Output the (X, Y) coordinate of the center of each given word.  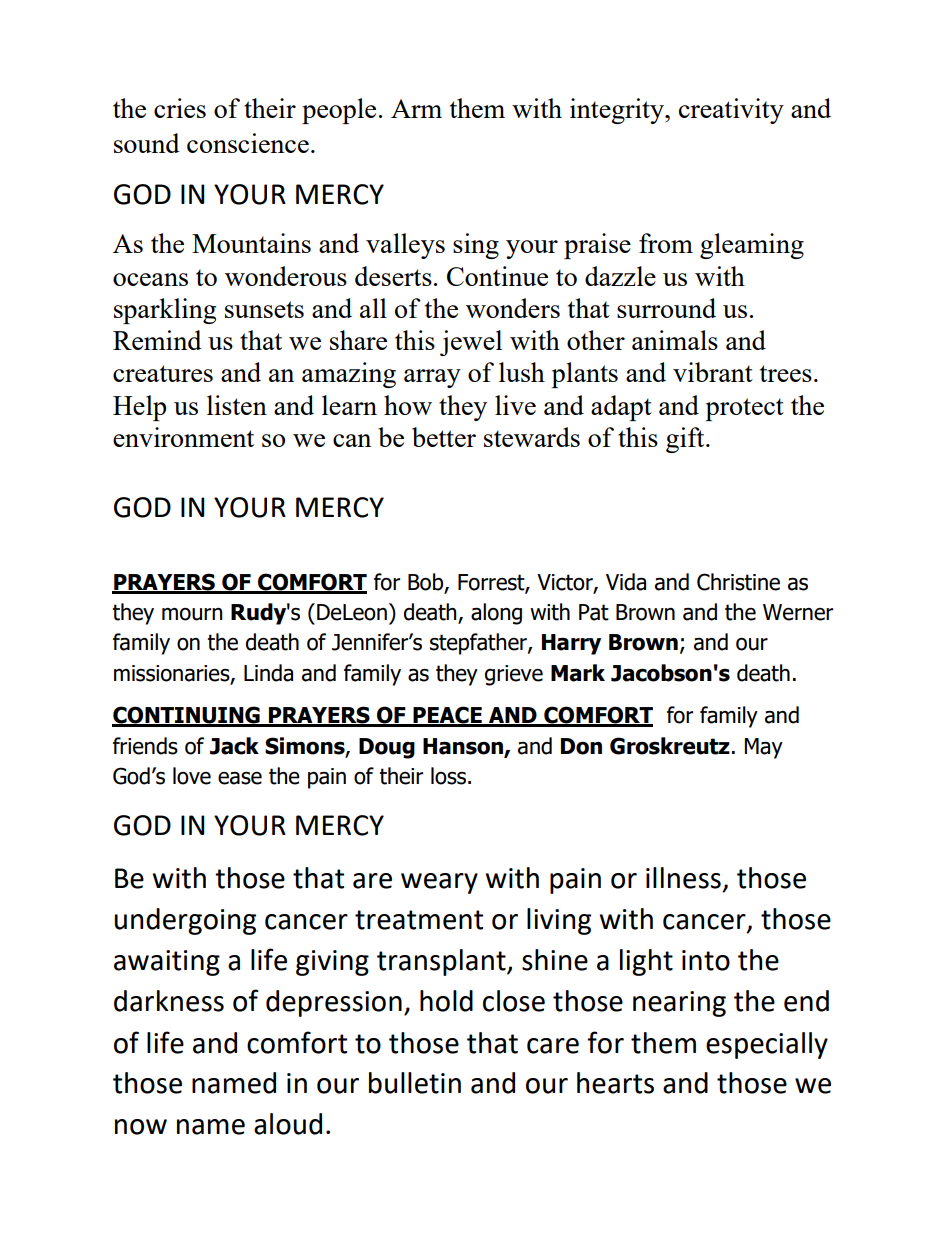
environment (183, 437)
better (444, 437)
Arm (416, 108)
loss (448, 776)
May (764, 748)
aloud (288, 1124)
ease (240, 778)
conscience (248, 143)
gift (686, 440)
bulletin (415, 1083)
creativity (731, 111)
